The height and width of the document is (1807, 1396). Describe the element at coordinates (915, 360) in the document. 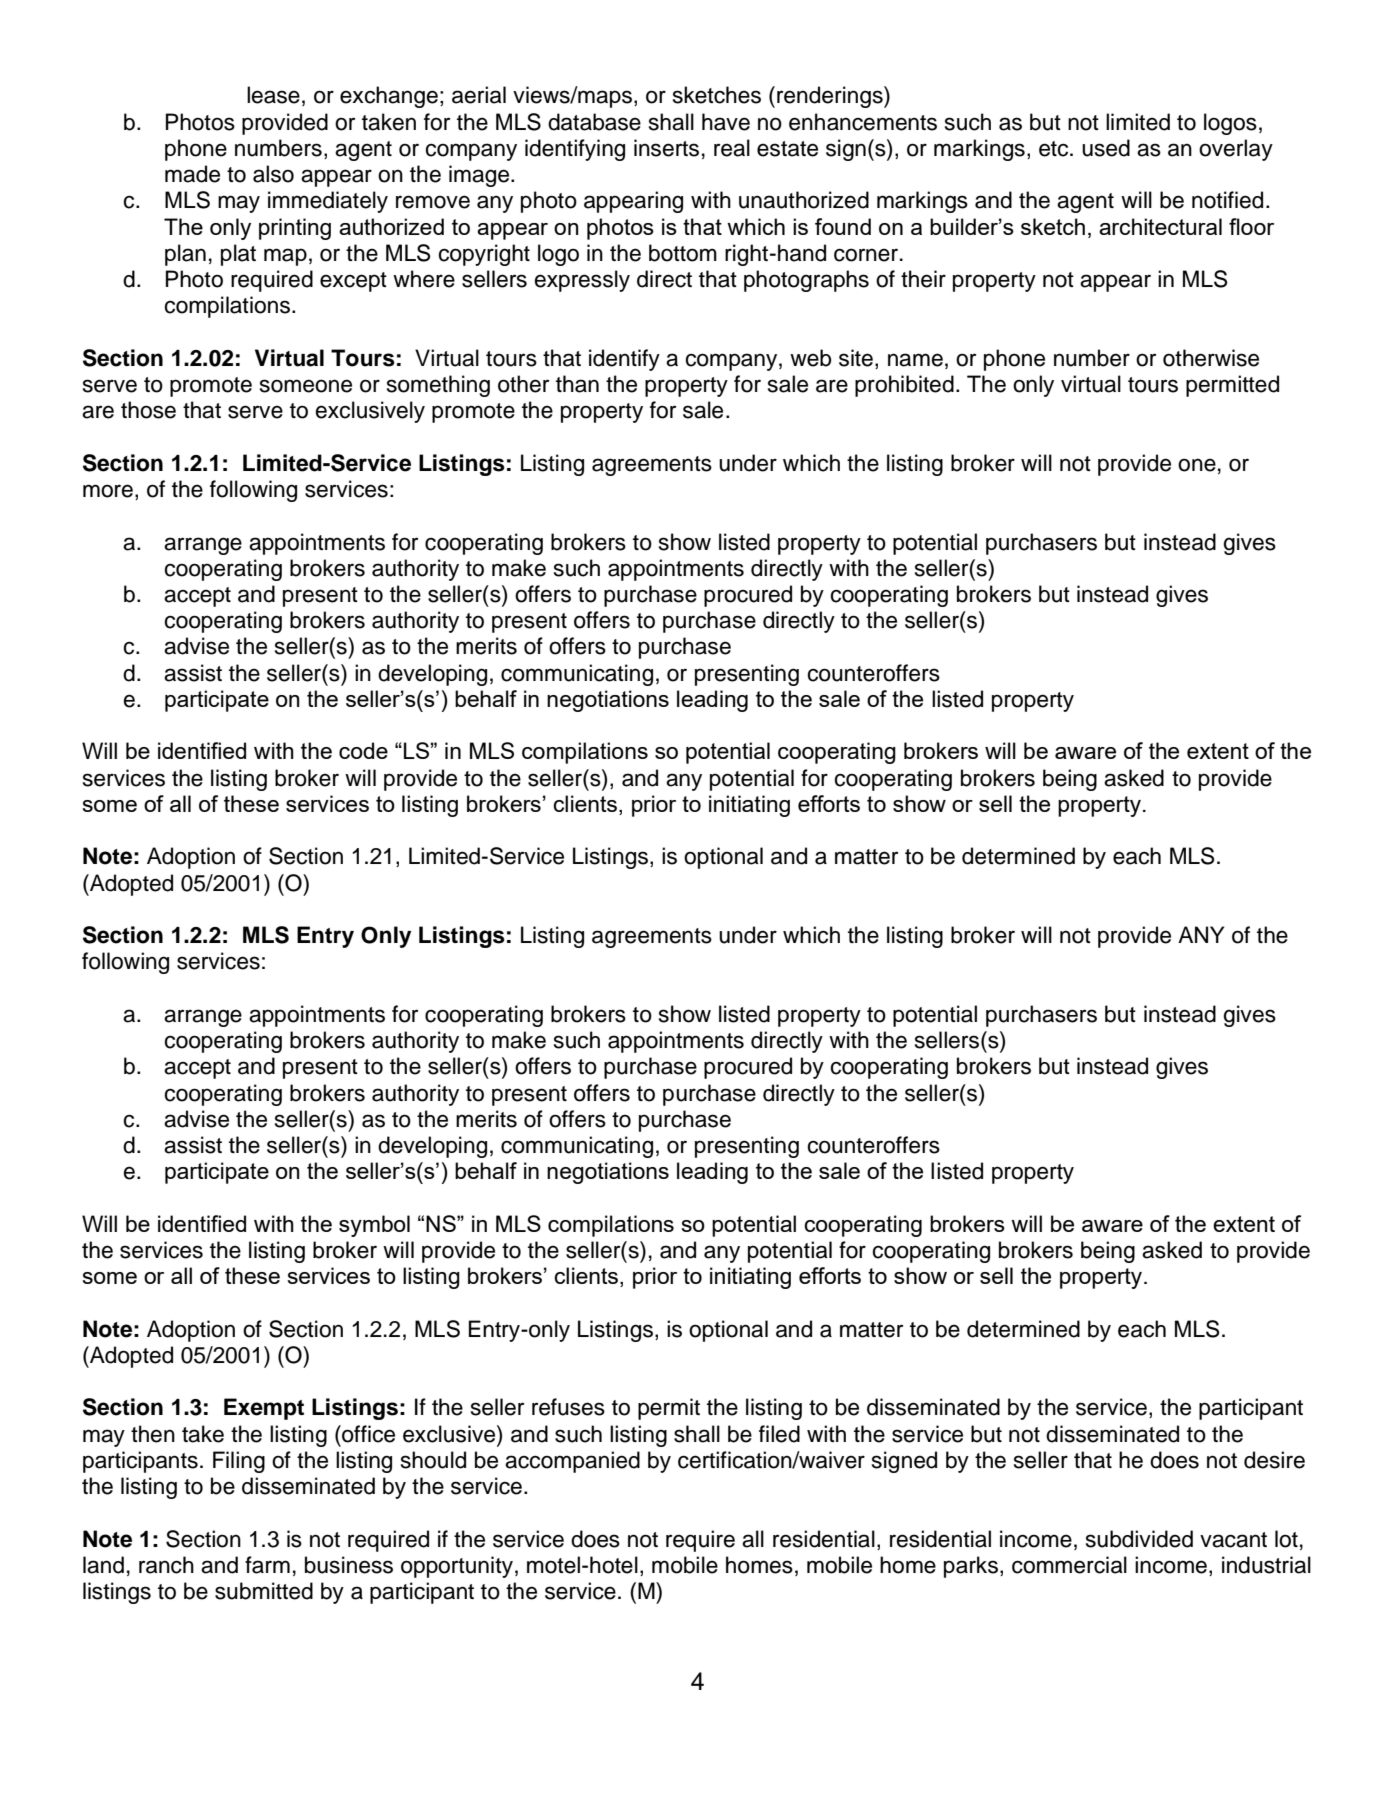

I see `name` at that location.
